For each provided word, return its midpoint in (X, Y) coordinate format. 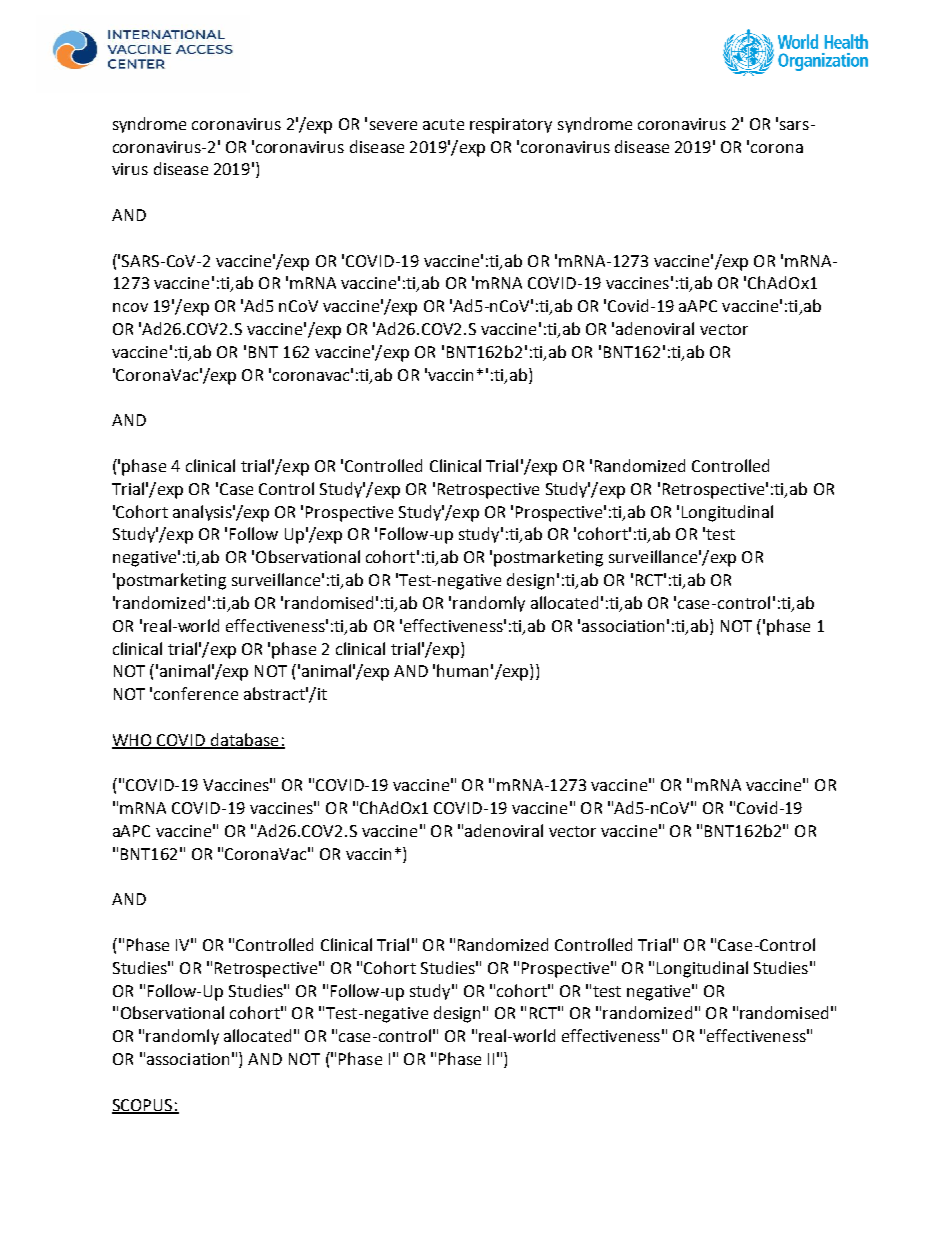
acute (443, 124)
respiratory (511, 126)
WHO (133, 741)
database (245, 740)
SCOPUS (143, 1106)
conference (196, 693)
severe (393, 125)
